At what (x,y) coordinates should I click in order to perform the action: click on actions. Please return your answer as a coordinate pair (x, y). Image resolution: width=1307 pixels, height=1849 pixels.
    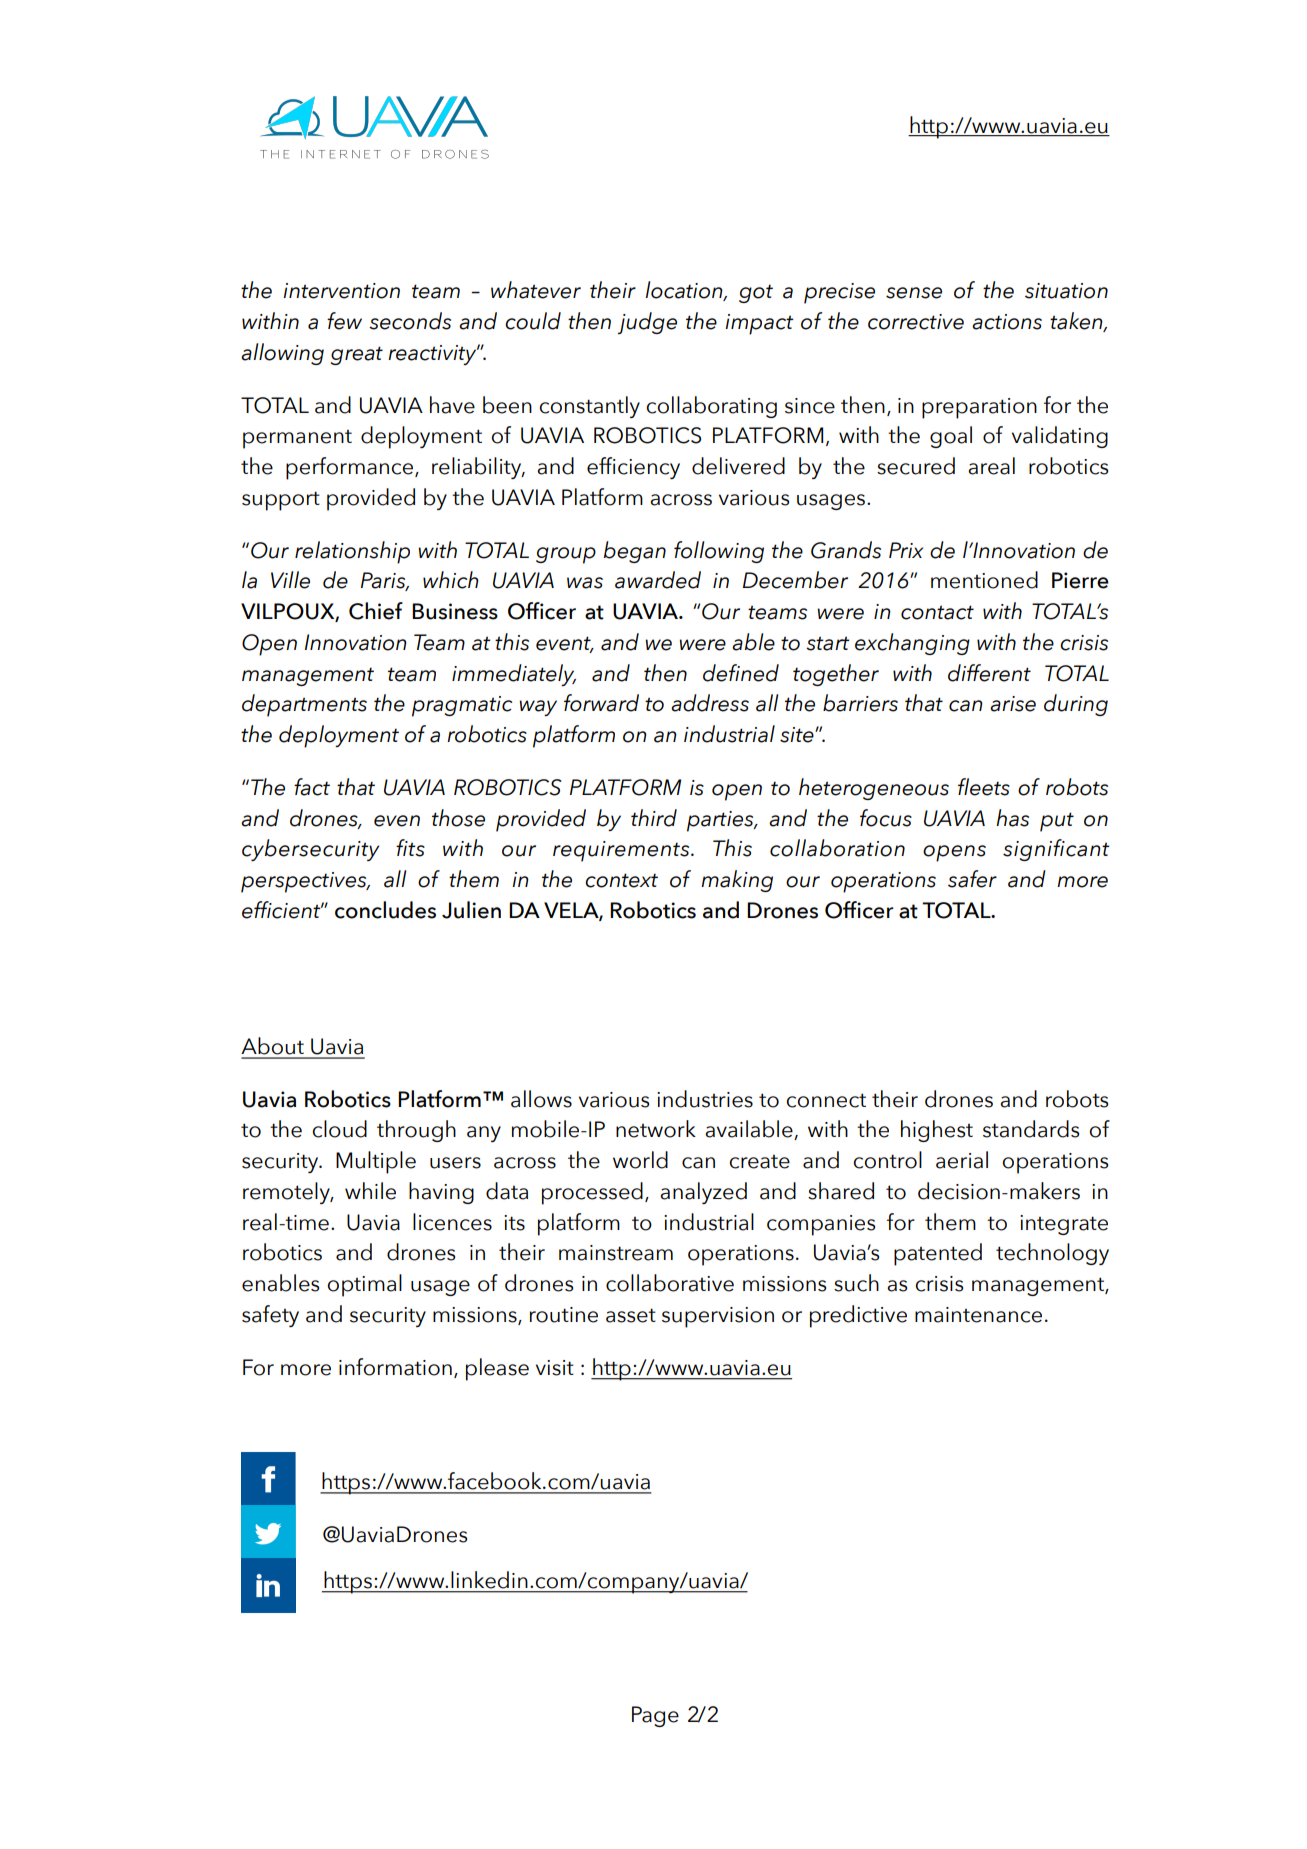
    Looking at the image, I should click on (1007, 322).
